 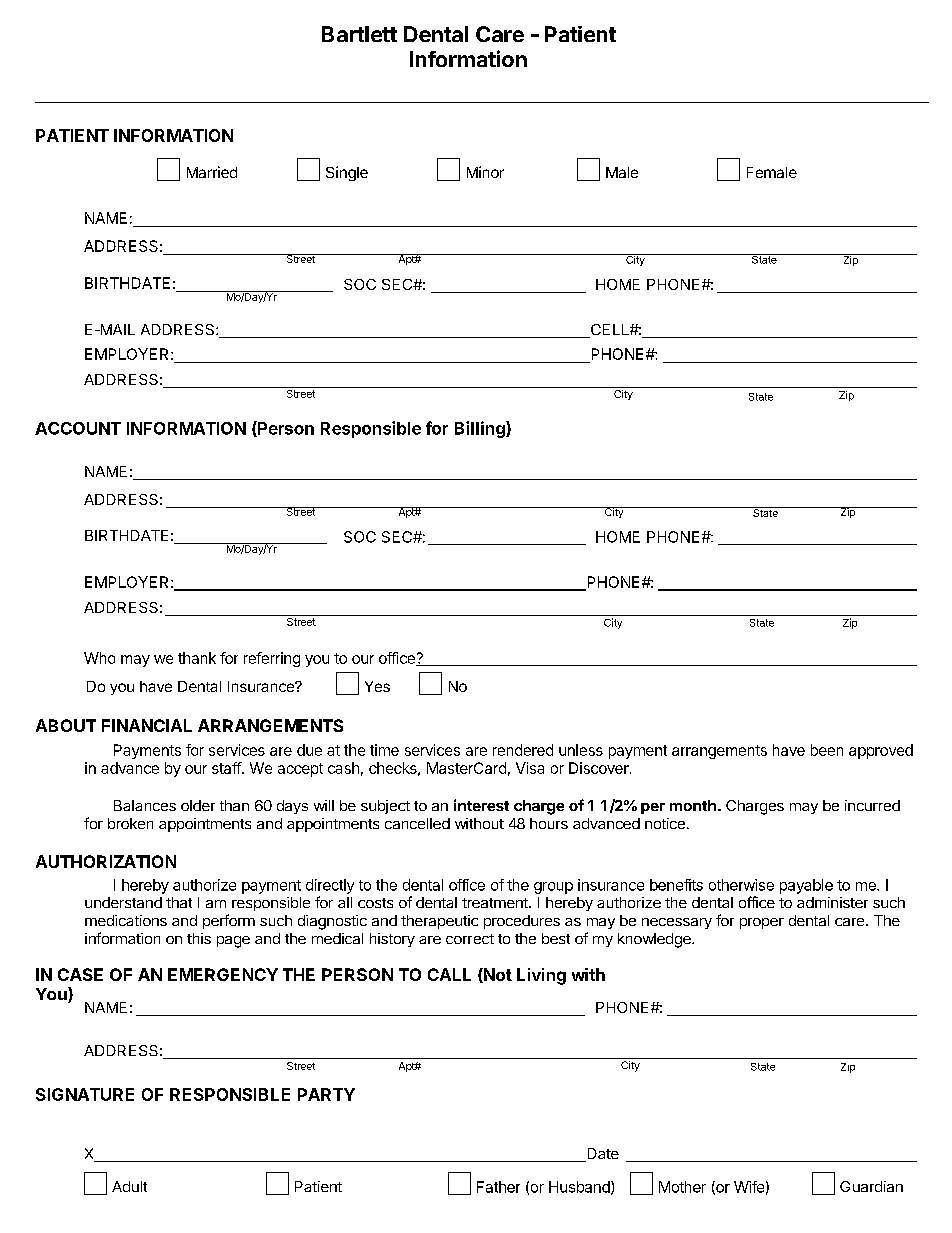 What do you see at coordinates (99, 658) in the screenshot?
I see `Who` at bounding box center [99, 658].
